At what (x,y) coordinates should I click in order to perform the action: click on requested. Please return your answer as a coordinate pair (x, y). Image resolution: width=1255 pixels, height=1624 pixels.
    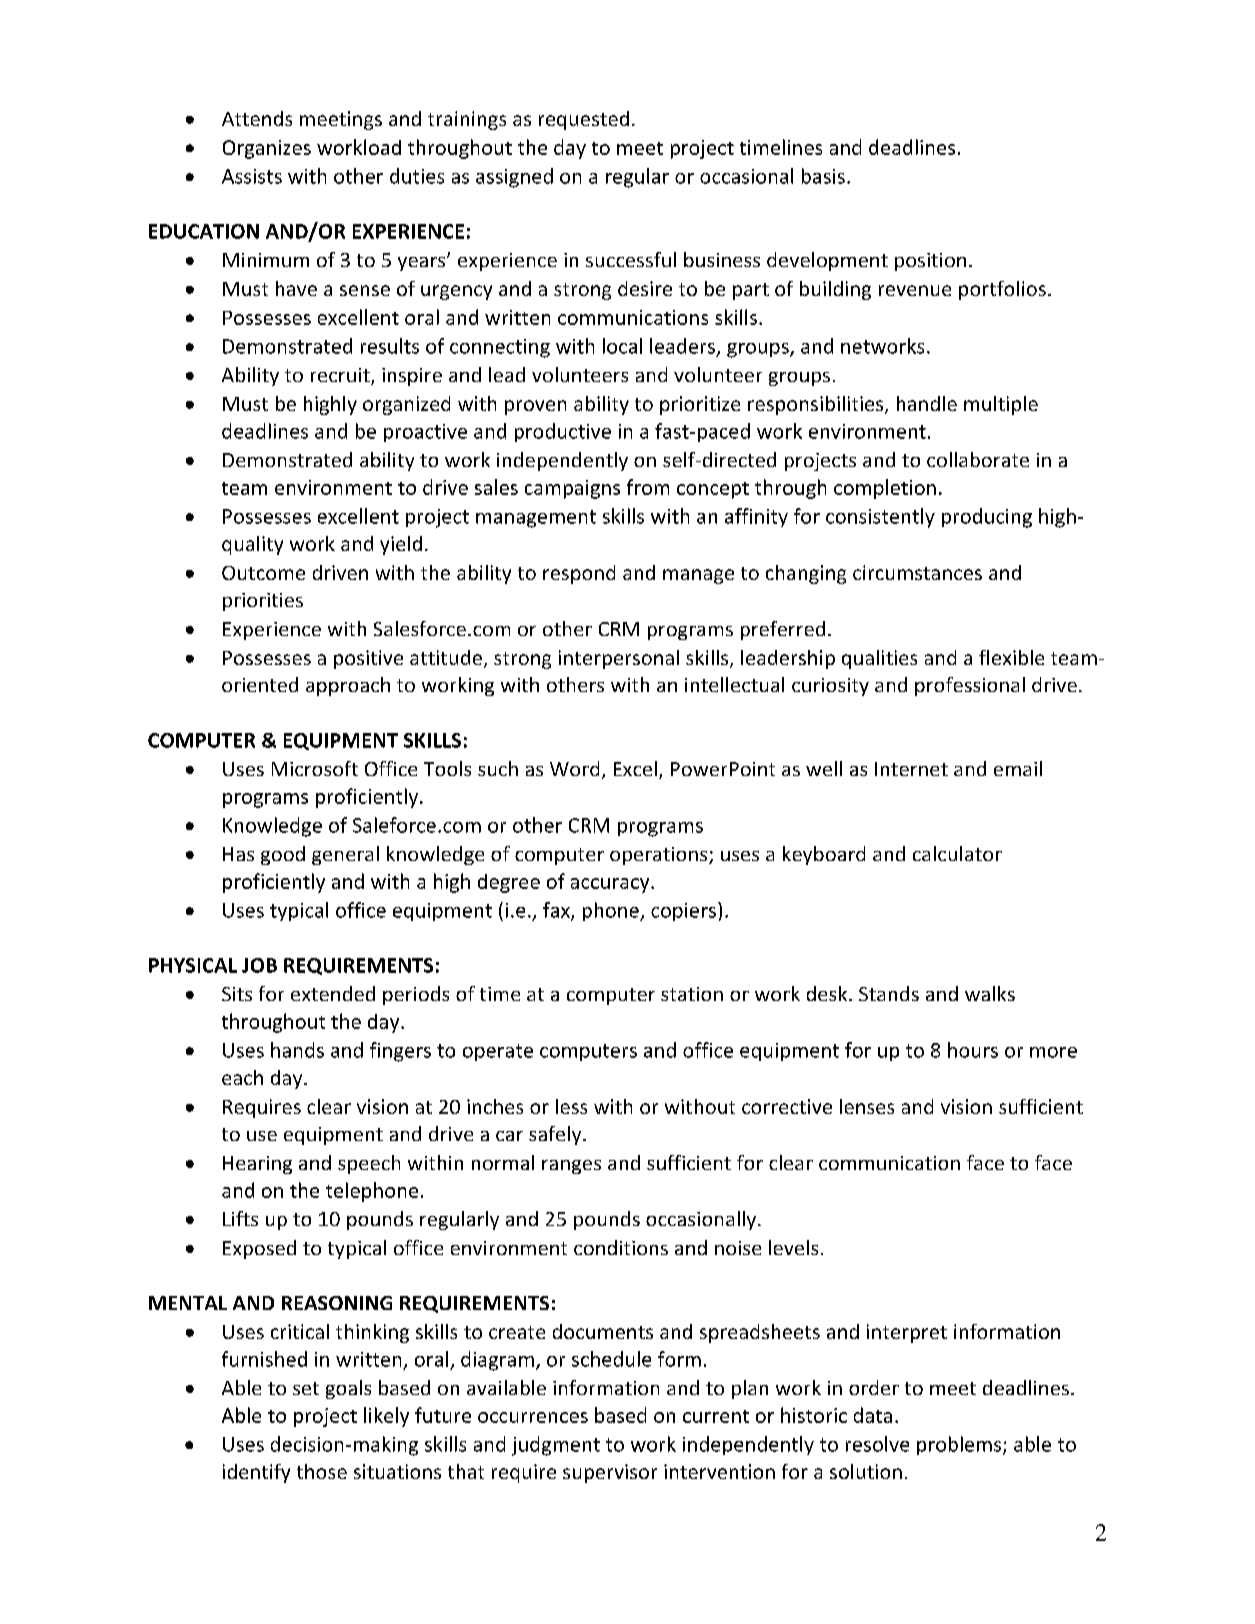
    Looking at the image, I should click on (584, 120).
